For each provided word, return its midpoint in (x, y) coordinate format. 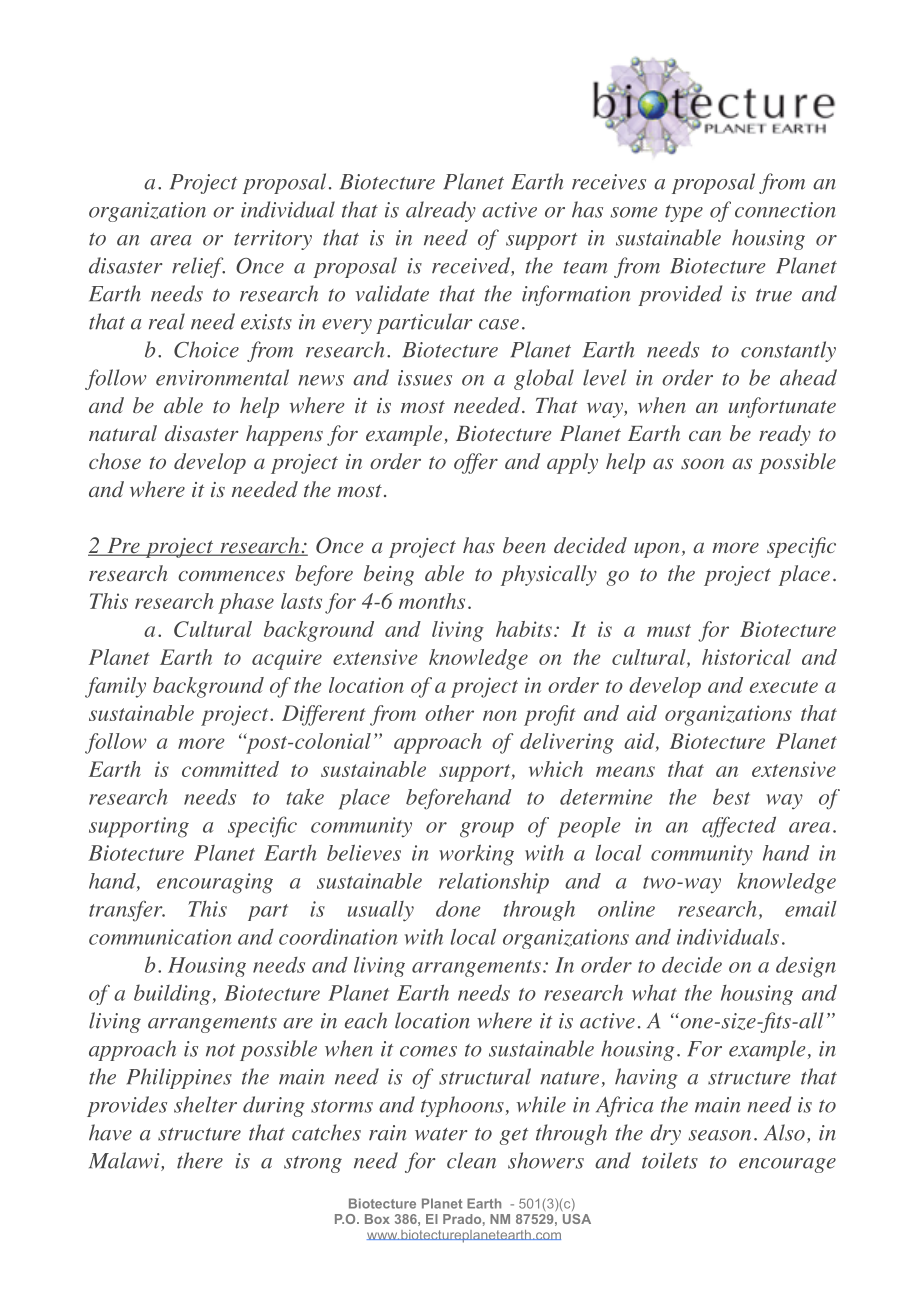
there (200, 1160)
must (669, 630)
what (654, 992)
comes (428, 1051)
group (487, 830)
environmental (222, 377)
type (684, 213)
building (172, 994)
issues (425, 378)
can (705, 435)
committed (230, 769)
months (432, 601)
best (731, 796)
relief (198, 267)
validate (392, 293)
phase (246, 603)
